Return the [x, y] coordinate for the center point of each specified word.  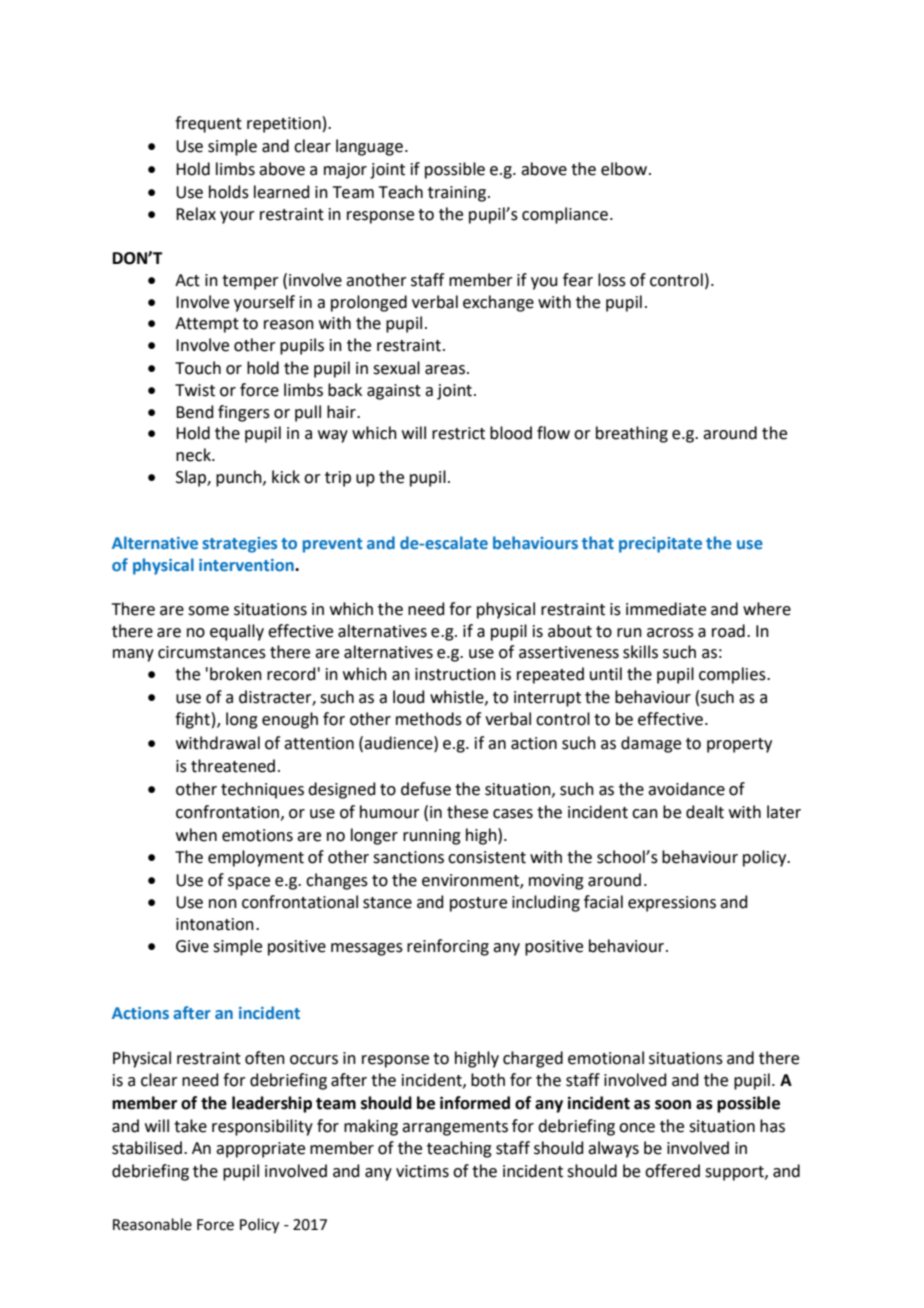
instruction [455, 674]
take [190, 1126]
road [728, 631]
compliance [565, 215]
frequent [208, 124]
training [458, 194]
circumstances [212, 652]
